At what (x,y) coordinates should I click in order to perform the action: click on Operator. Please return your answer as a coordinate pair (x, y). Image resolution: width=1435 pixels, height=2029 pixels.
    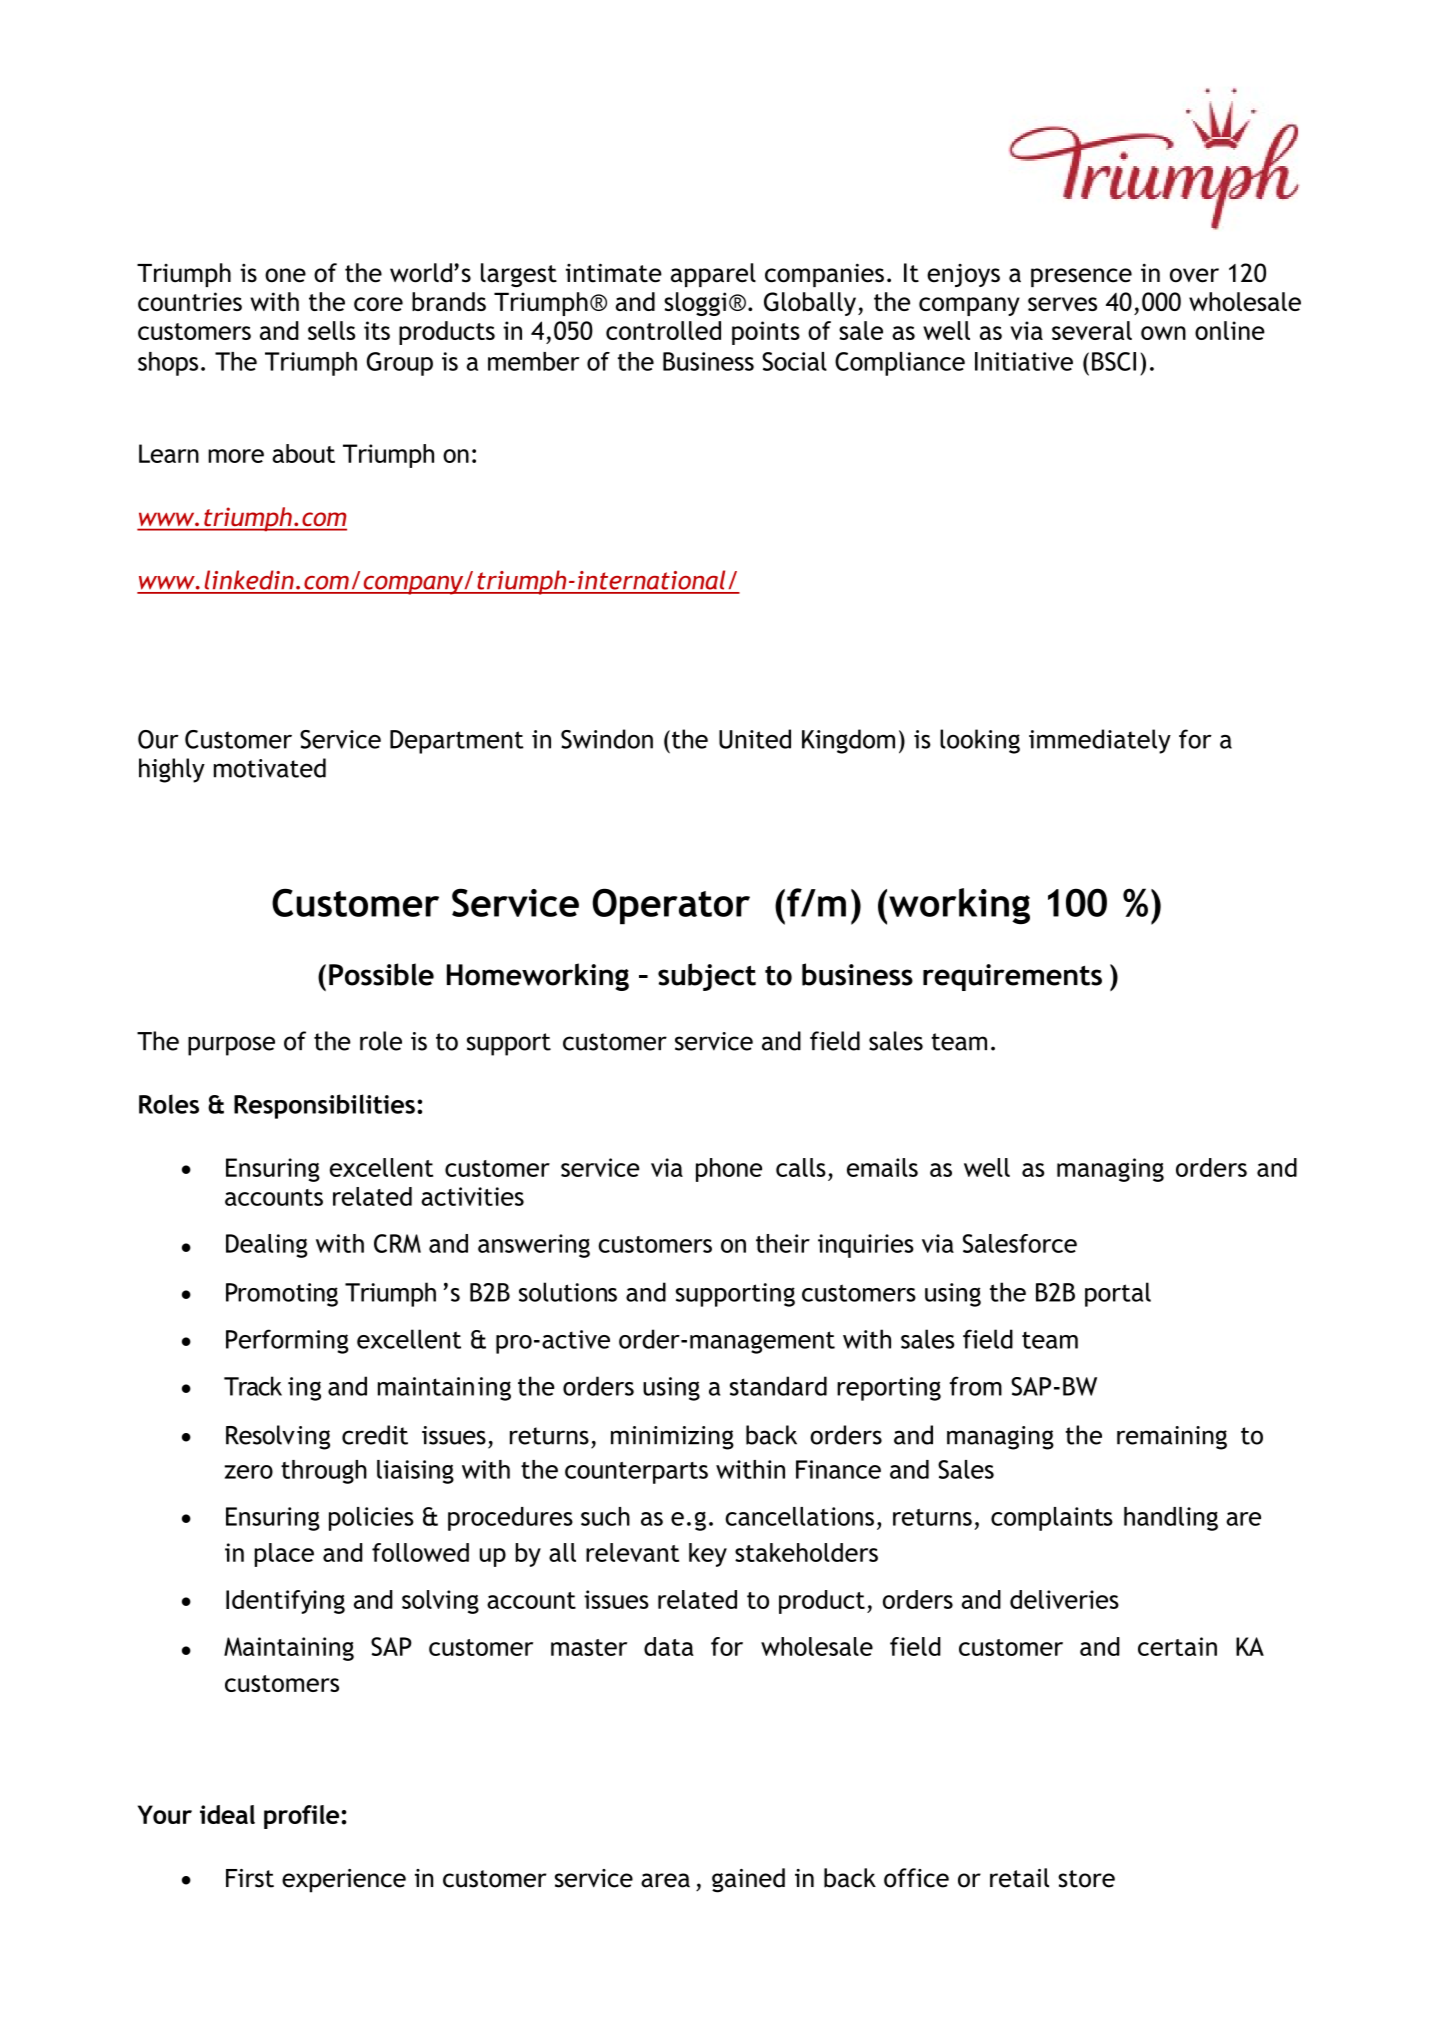
    Looking at the image, I should click on (671, 906).
